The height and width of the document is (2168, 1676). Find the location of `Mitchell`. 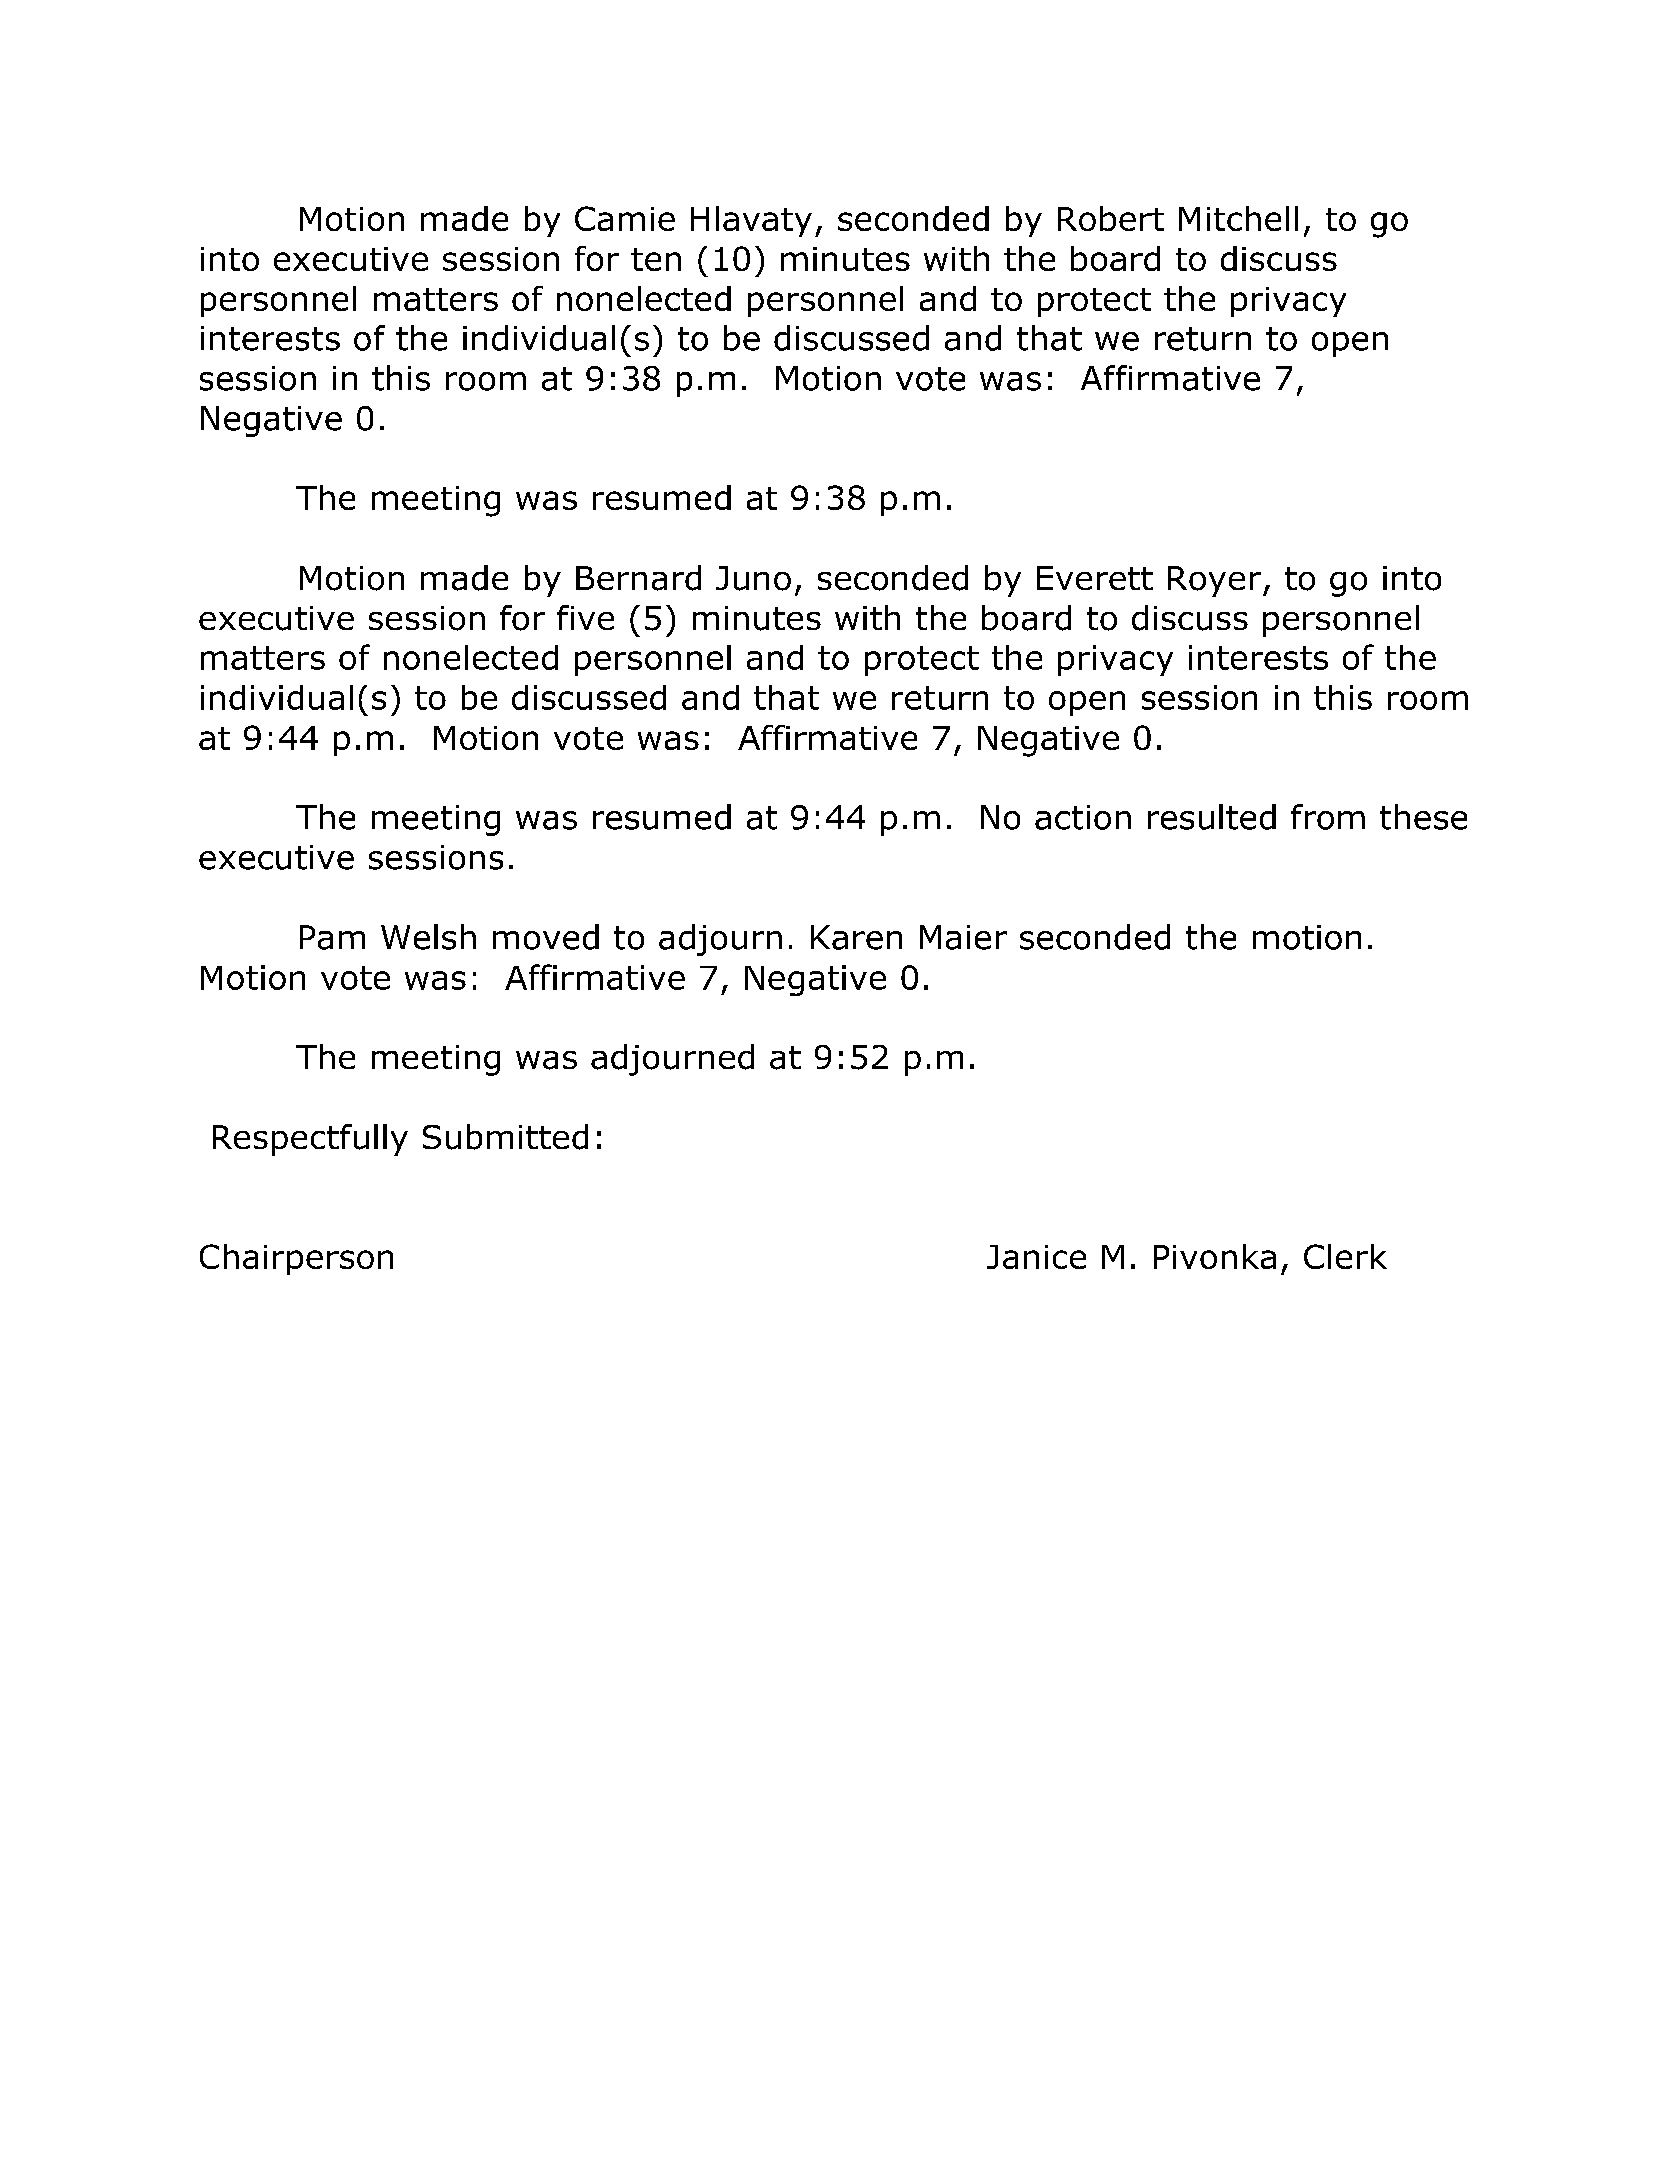

Mitchell is located at coordinates (1238, 218).
